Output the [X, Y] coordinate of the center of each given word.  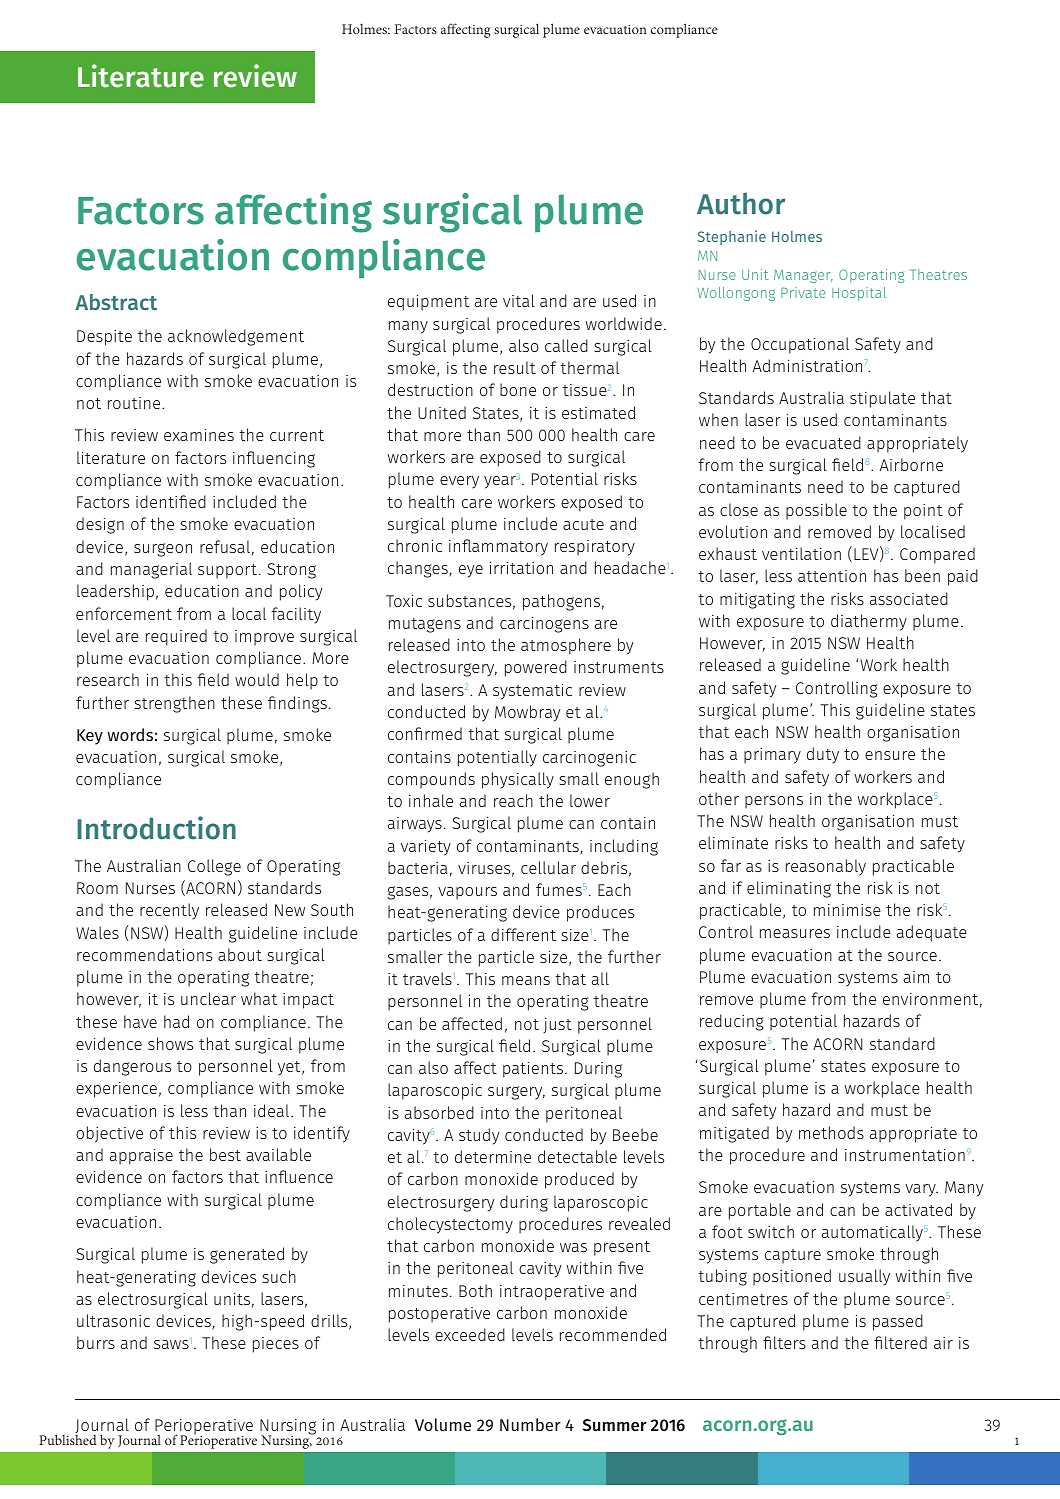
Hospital [859, 294]
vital [519, 300]
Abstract [116, 302]
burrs [96, 1342]
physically [518, 780]
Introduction [156, 828]
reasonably [826, 867]
